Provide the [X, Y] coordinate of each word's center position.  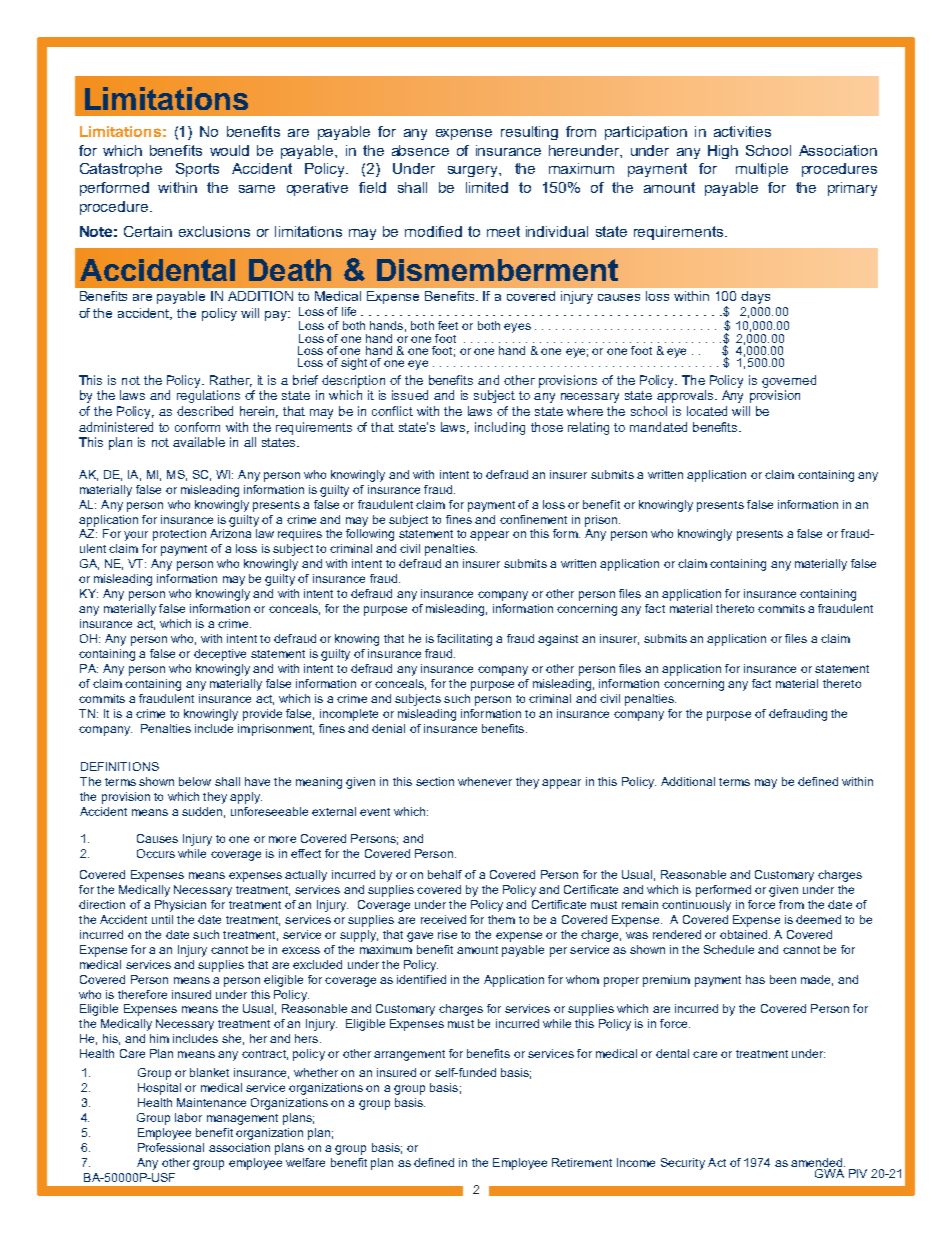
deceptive [220, 655]
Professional [171, 1147]
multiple [762, 170]
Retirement [582, 1162]
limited [487, 187]
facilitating [464, 640]
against [558, 640]
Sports [197, 170]
